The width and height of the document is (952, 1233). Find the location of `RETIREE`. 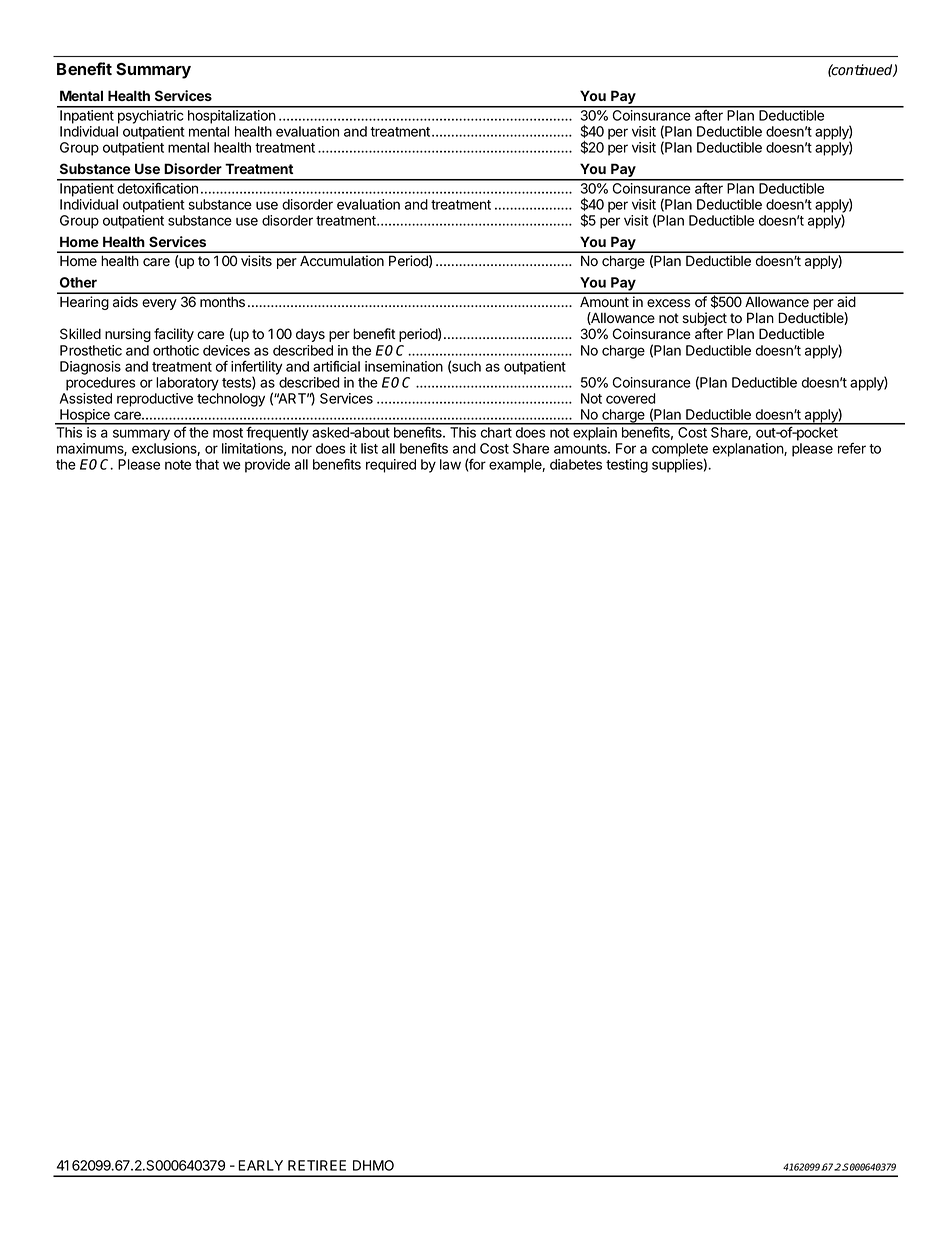

RETIREE is located at coordinates (317, 1165).
